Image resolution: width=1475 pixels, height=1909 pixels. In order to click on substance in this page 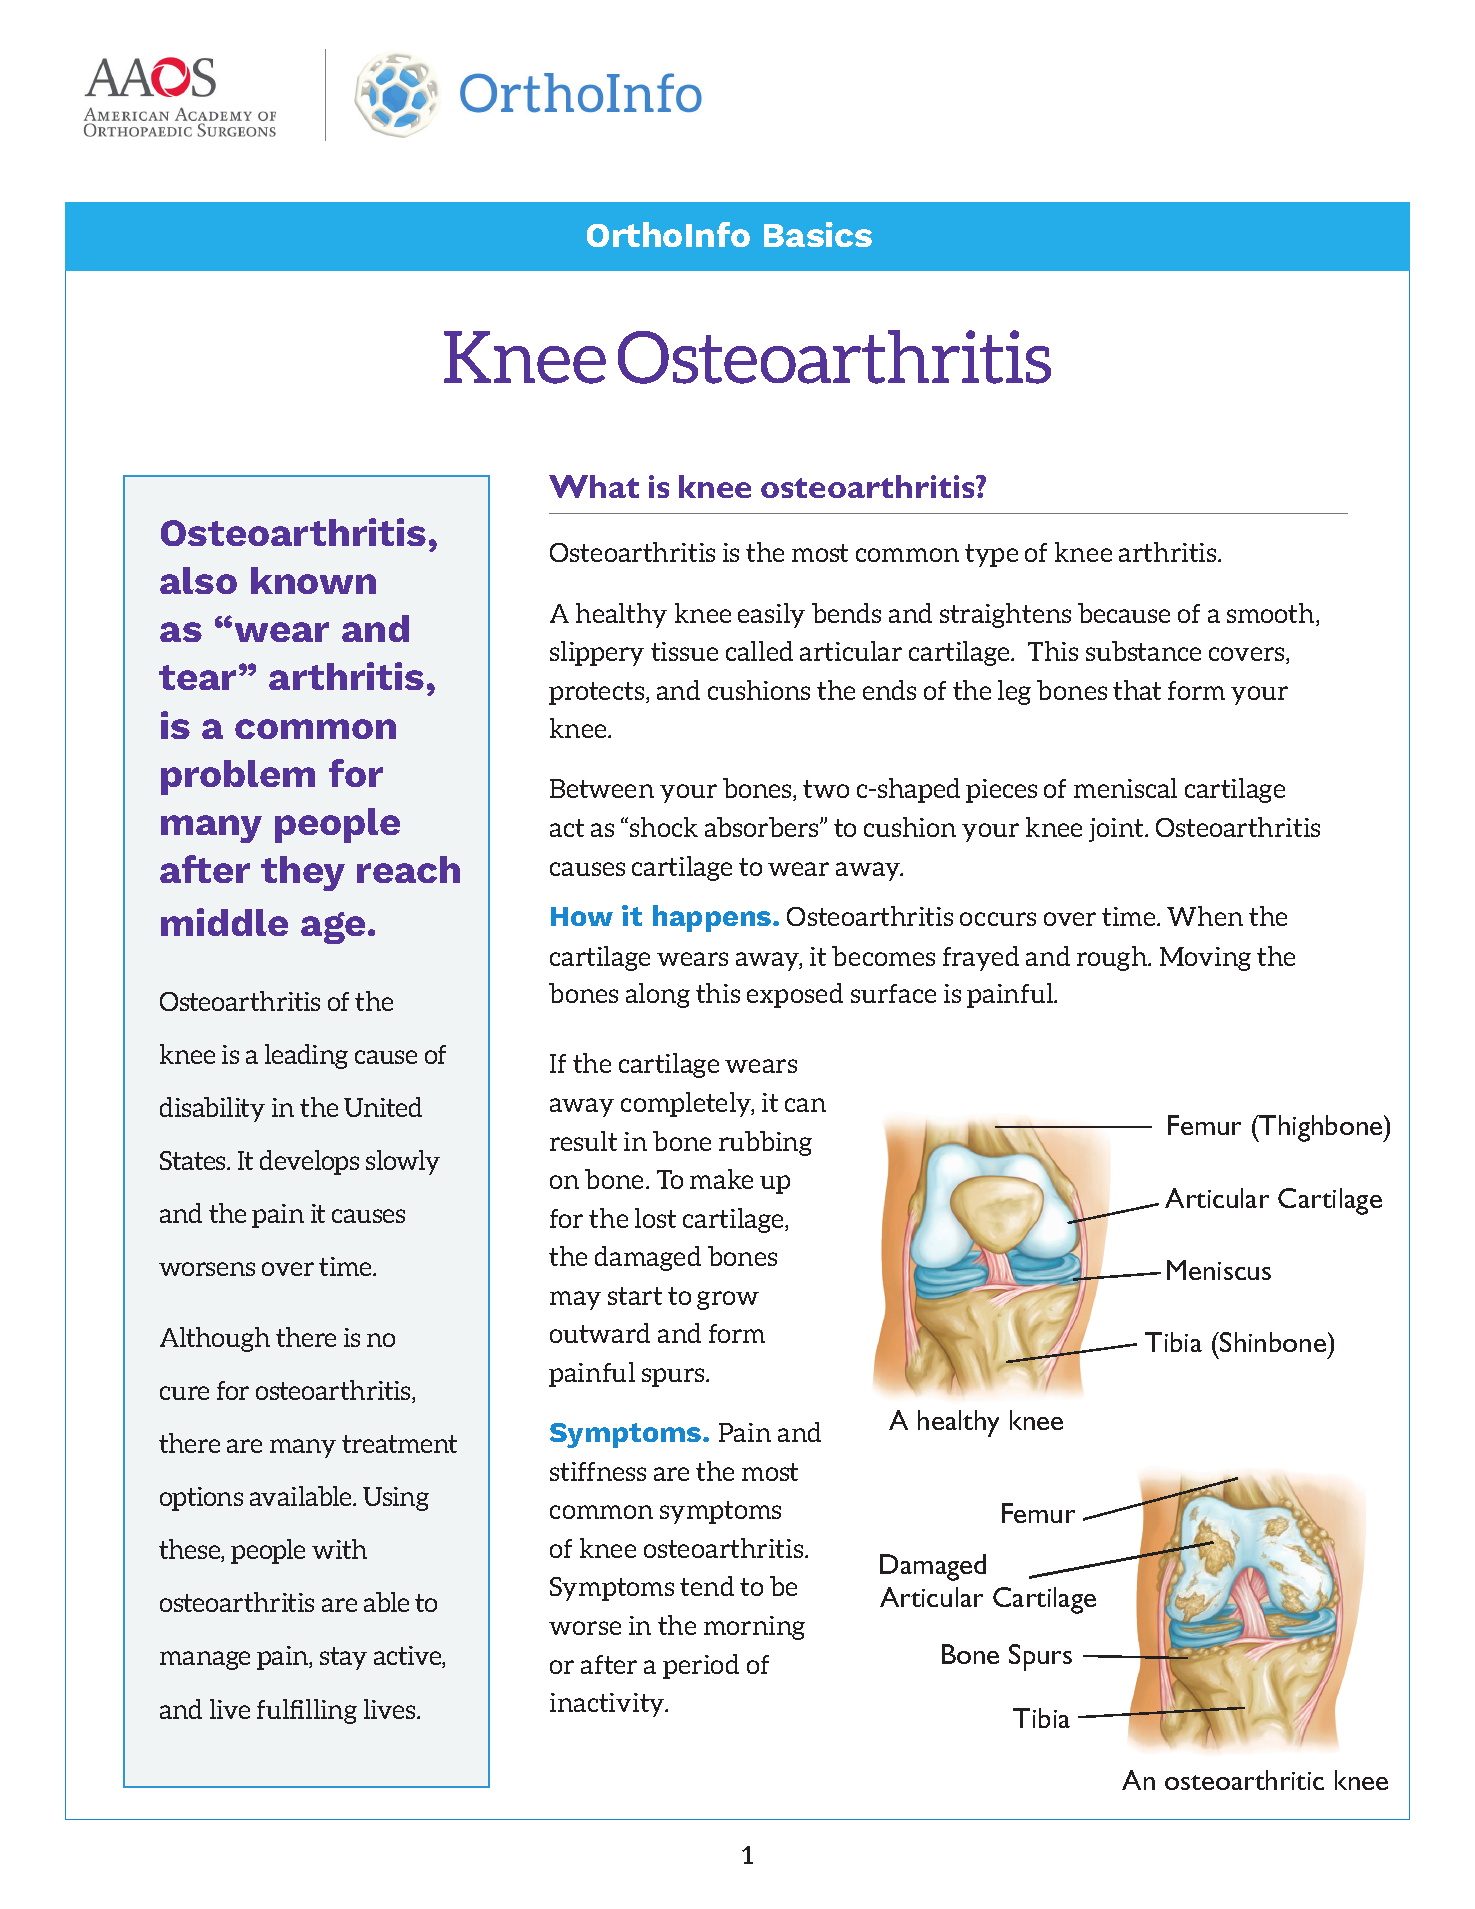, I will do `click(1143, 651)`.
